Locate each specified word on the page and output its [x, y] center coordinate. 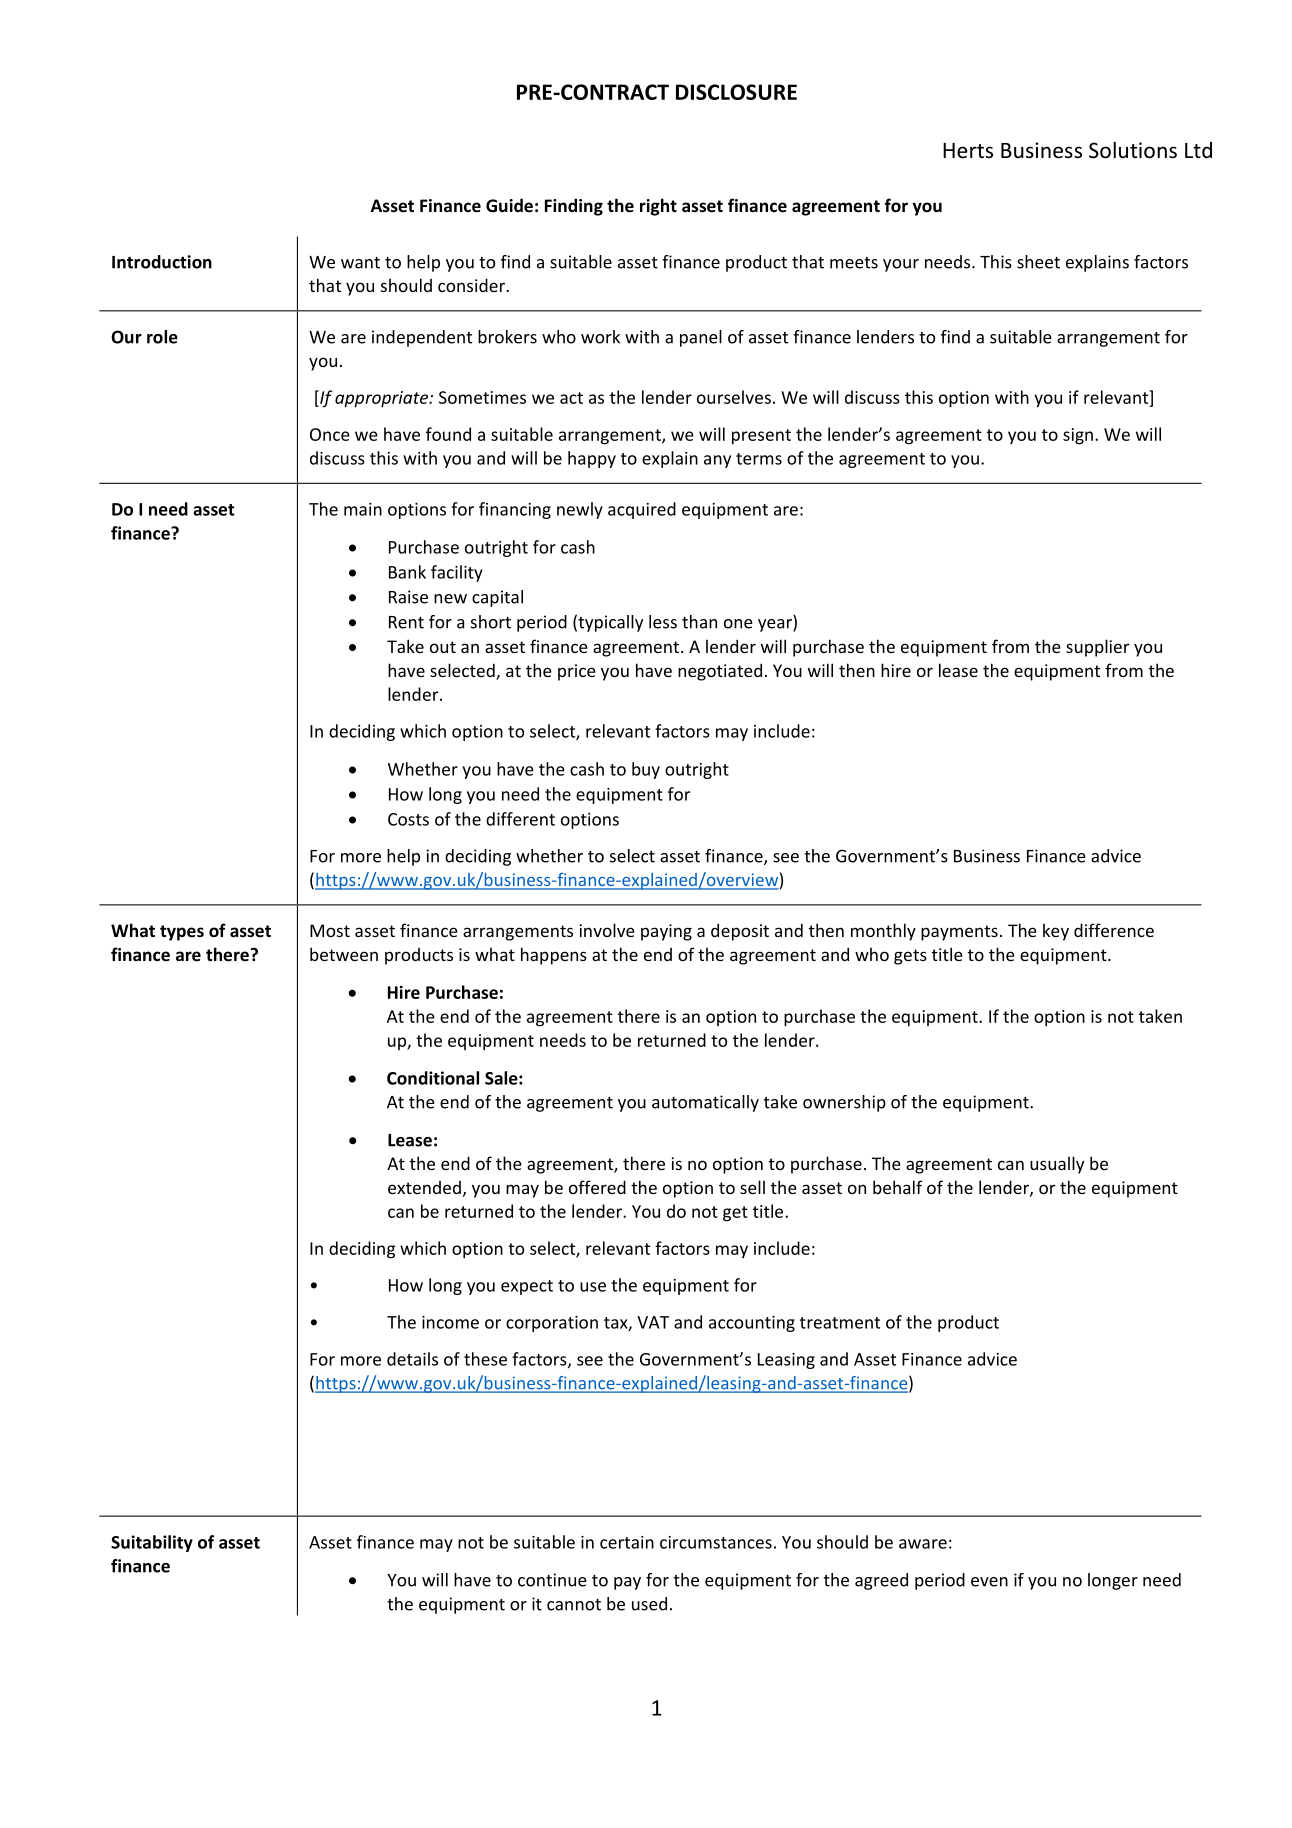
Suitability [152, 1543]
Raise [408, 597]
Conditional [433, 1078]
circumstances [716, 1542]
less [663, 622]
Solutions [1133, 150]
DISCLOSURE [736, 92]
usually [1057, 1165]
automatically [705, 1103]
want [360, 263]
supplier [1098, 648]
